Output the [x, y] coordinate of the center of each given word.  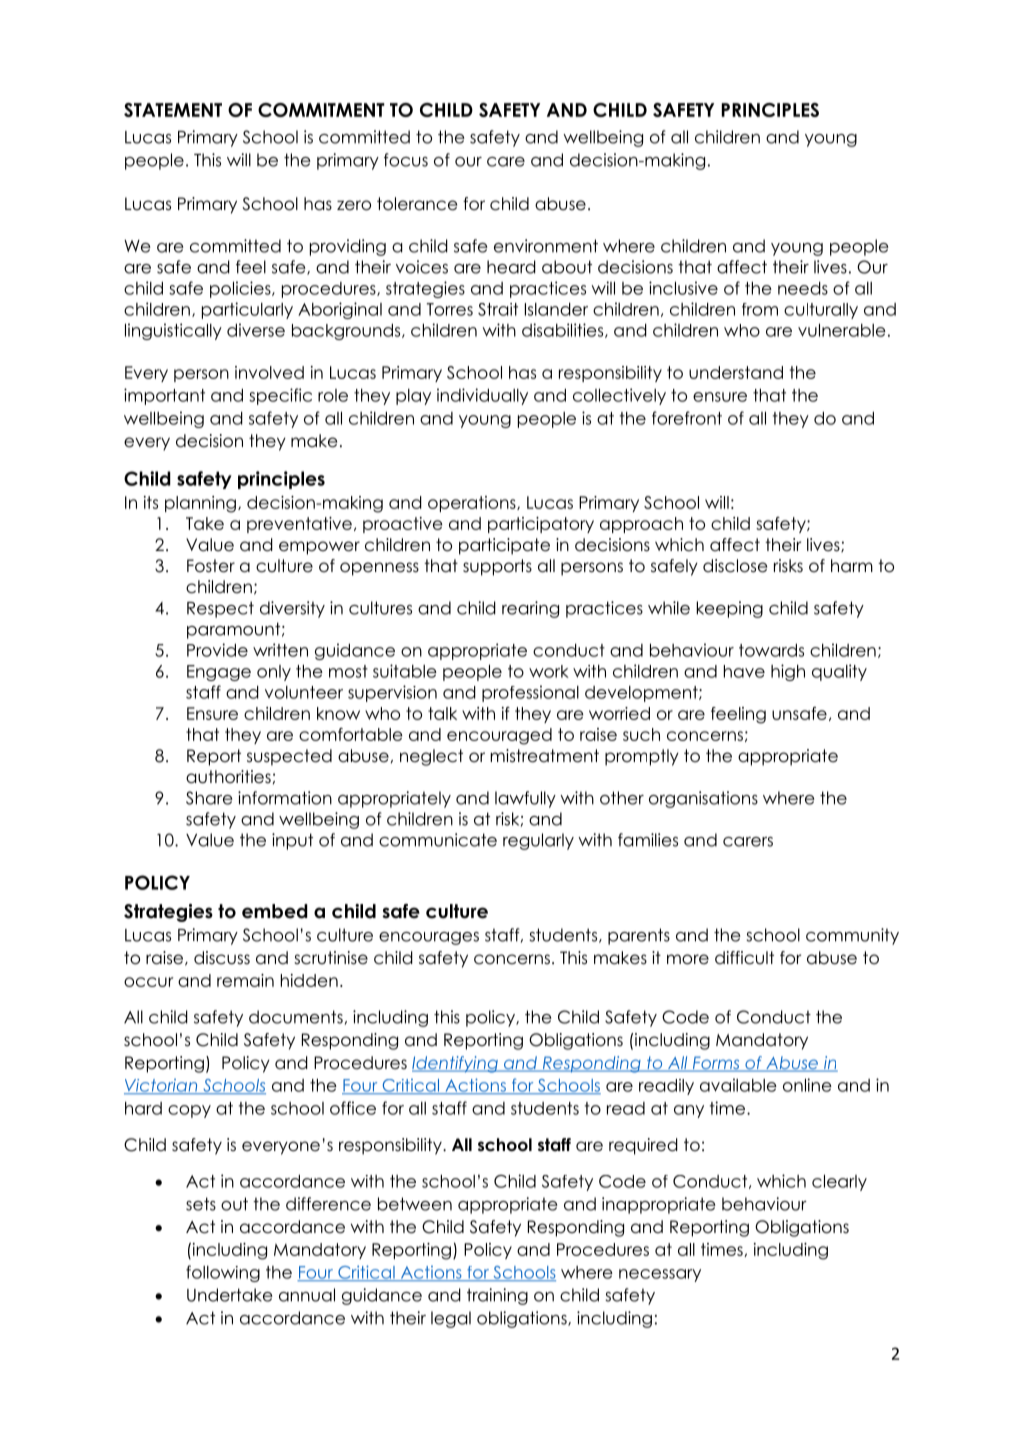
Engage [219, 673]
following [223, 1273]
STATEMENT [173, 110]
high [788, 672]
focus [406, 160]
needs [803, 288]
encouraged [499, 736]
